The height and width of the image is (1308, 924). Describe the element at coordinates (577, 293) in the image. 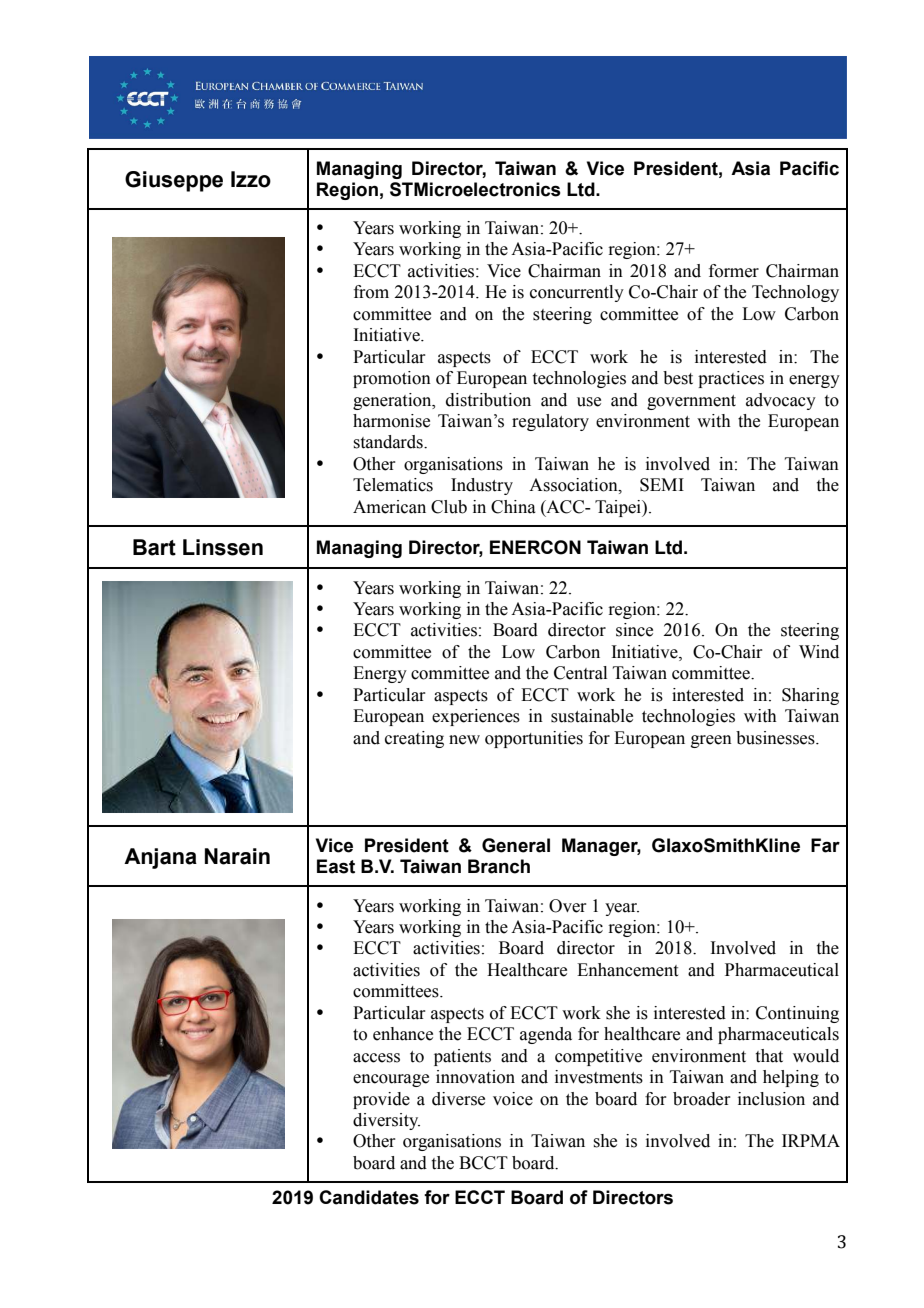

I see `concurrently` at that location.
